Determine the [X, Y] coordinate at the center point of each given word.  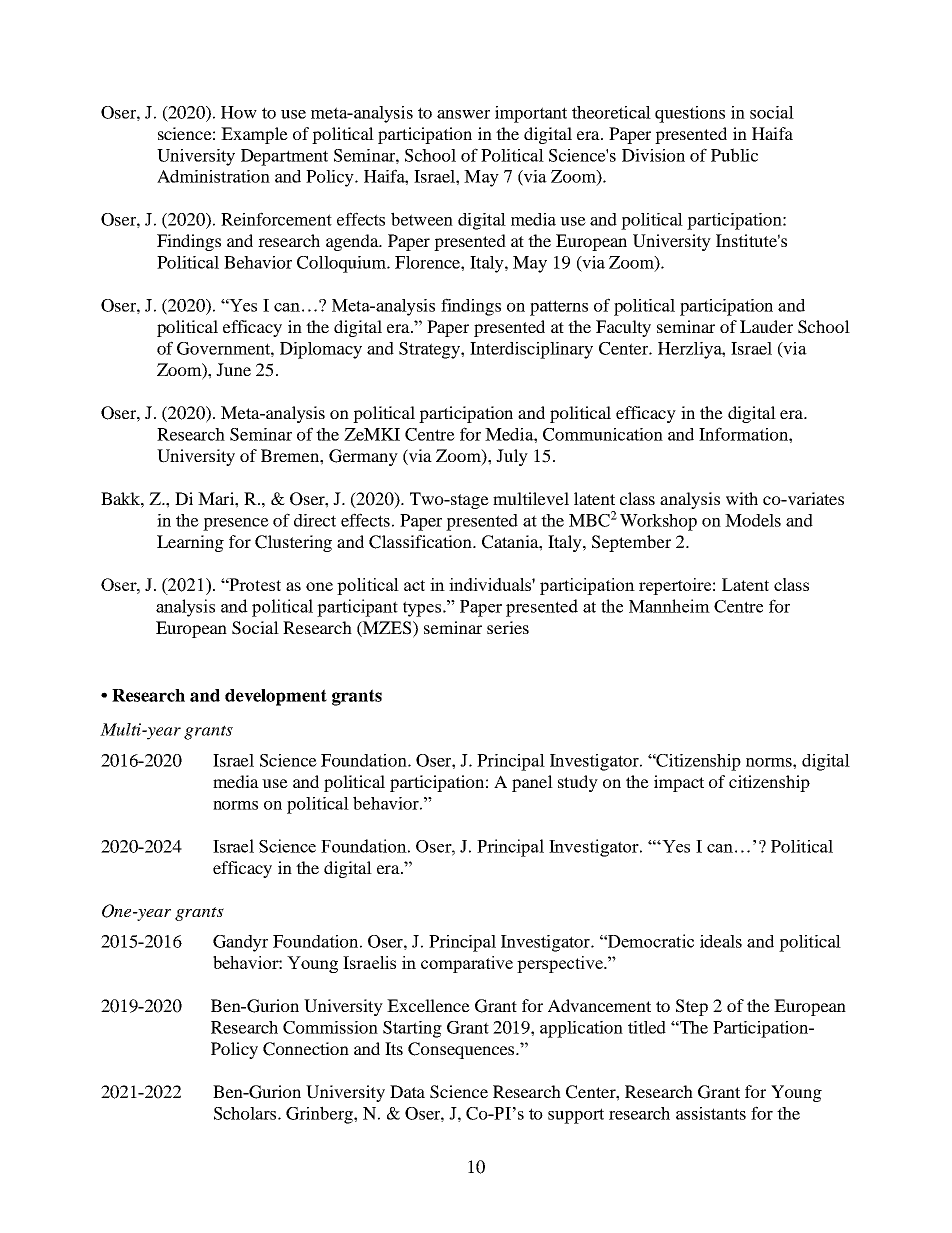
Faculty [623, 328]
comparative [467, 964]
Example [254, 135]
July [512, 457]
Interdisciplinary [531, 350]
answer [463, 114]
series [508, 627]
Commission [330, 1027]
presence [236, 524]
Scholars [246, 1113]
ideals [721, 941]
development [276, 697]
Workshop [658, 522]
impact [679, 783]
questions [690, 114]
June [233, 369]
